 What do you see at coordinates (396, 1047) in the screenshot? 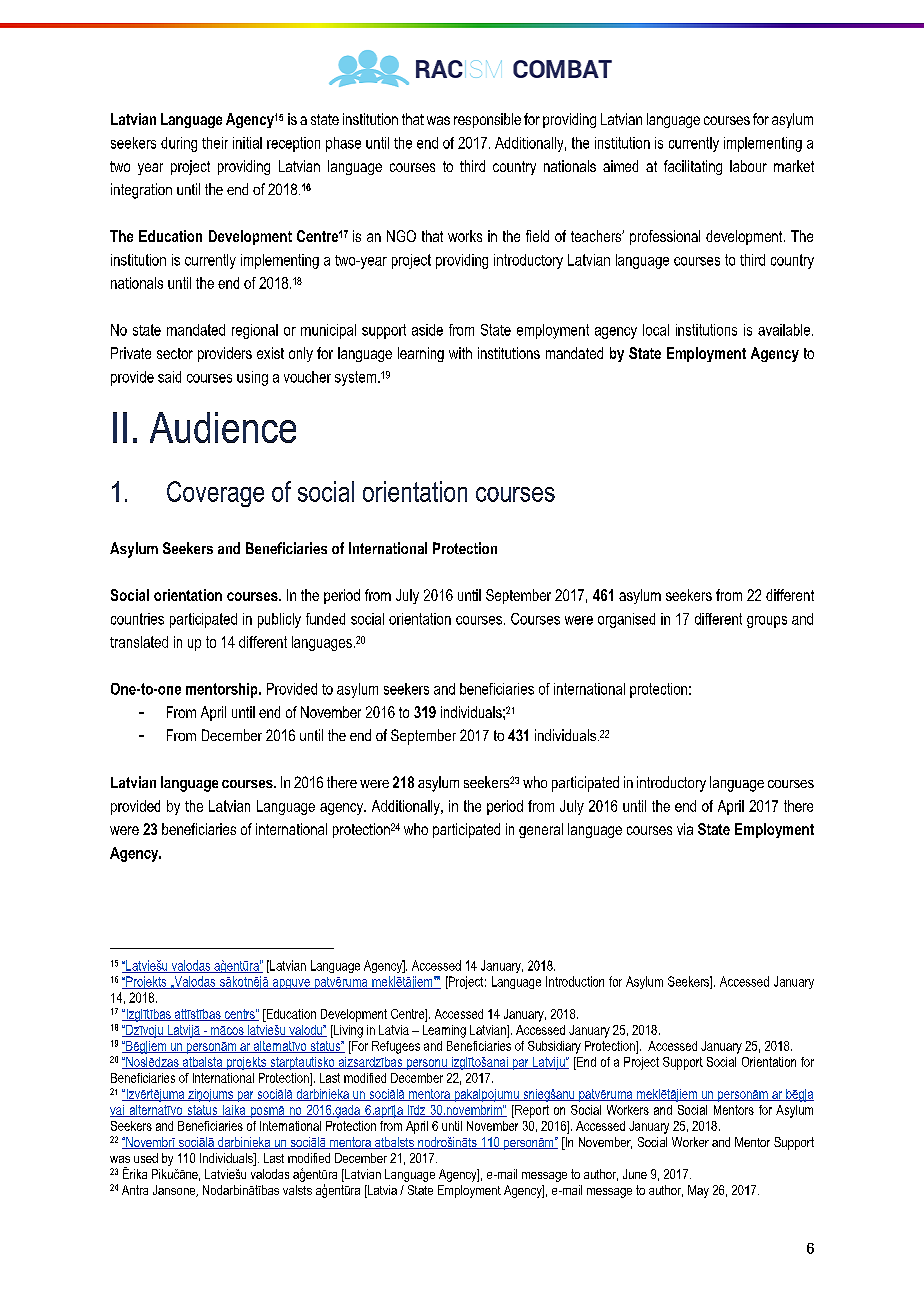
I see `Refugees` at bounding box center [396, 1047].
